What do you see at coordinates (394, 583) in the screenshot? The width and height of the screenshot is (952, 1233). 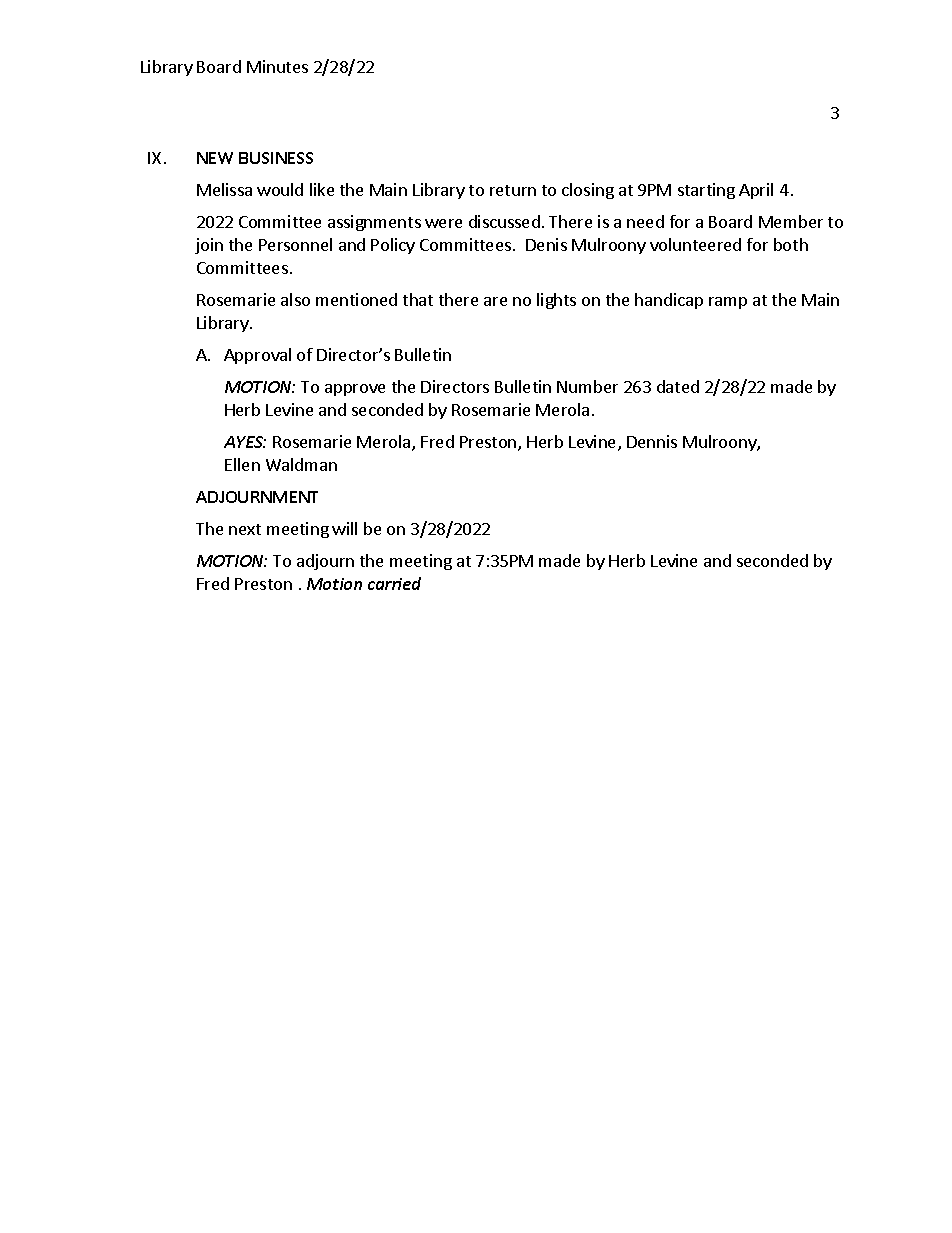 I see `carried` at bounding box center [394, 583].
